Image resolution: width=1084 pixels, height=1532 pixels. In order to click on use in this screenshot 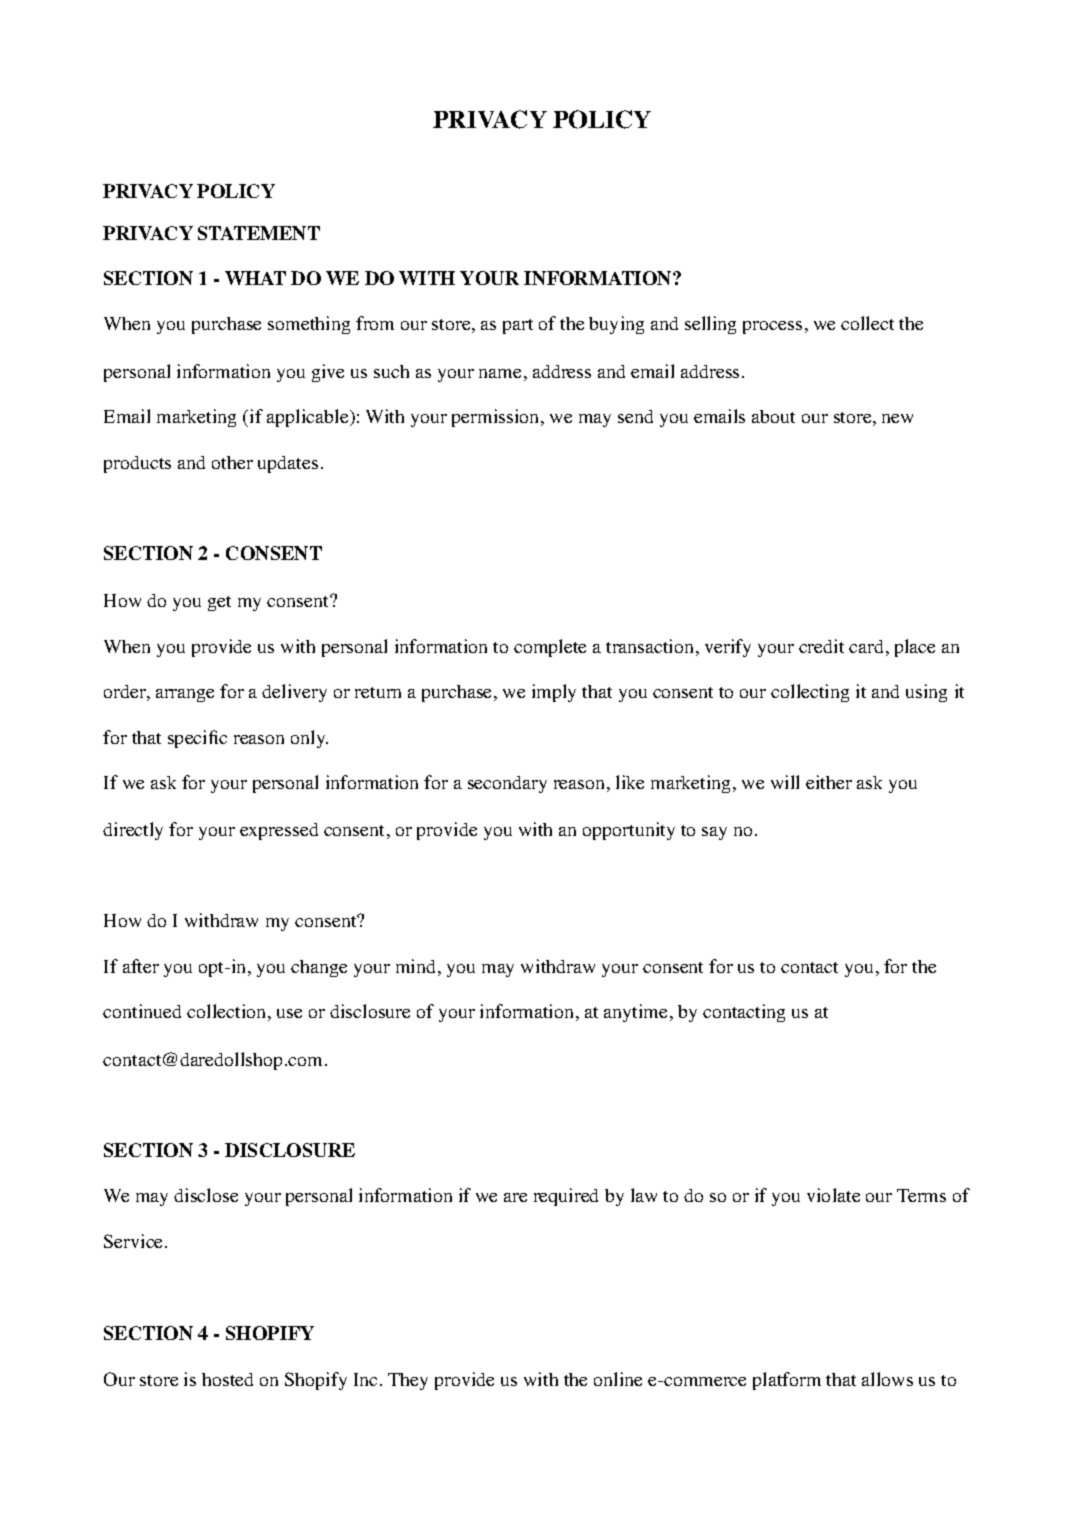, I will do `click(289, 1013)`.
